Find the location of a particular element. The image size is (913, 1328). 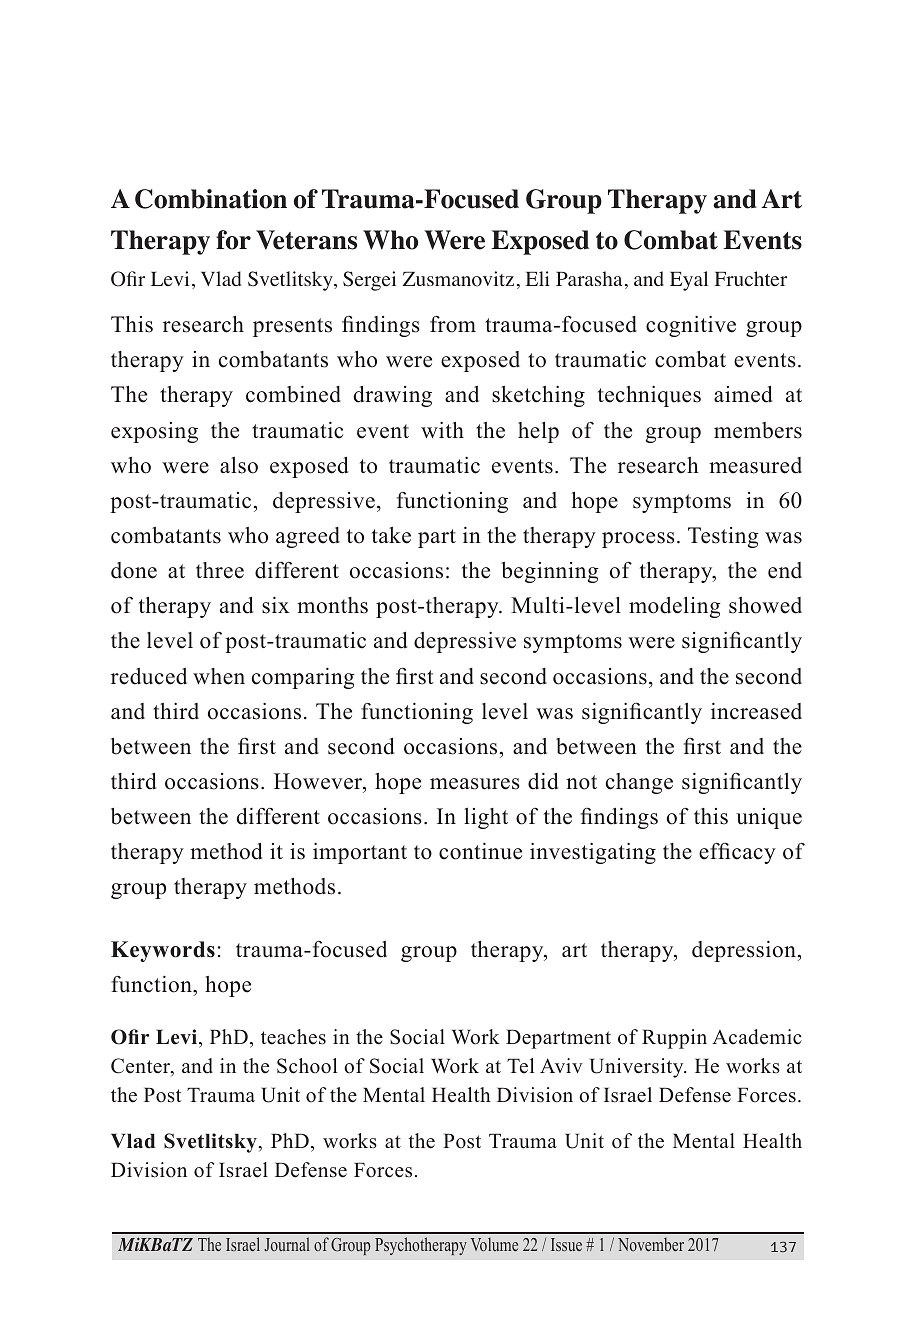

Testing is located at coordinates (723, 537).
